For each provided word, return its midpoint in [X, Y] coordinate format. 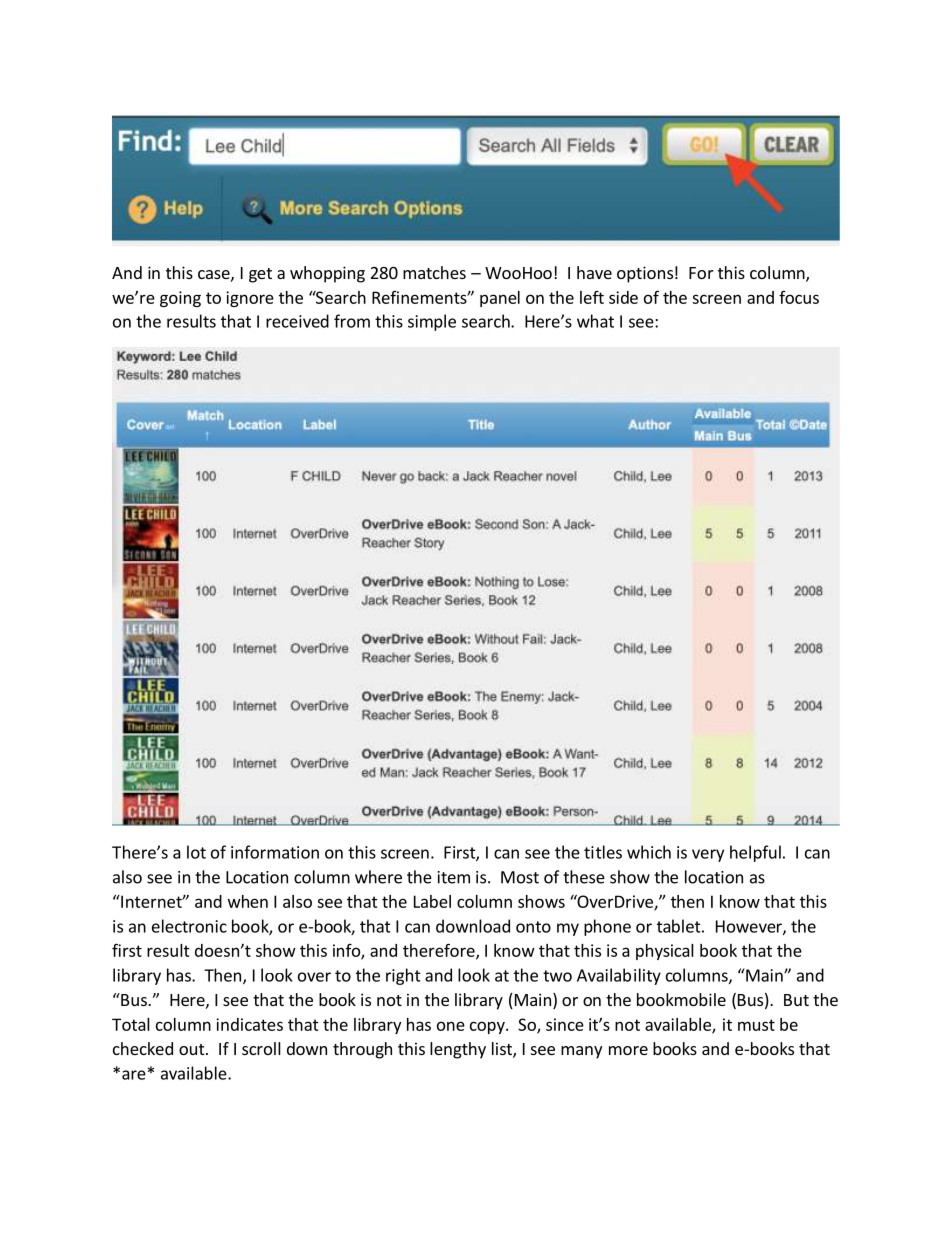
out [193, 1049]
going [180, 299]
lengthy [458, 1050]
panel [500, 299]
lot [196, 852]
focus [799, 297]
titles [603, 852]
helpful [755, 853]
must [756, 1025]
